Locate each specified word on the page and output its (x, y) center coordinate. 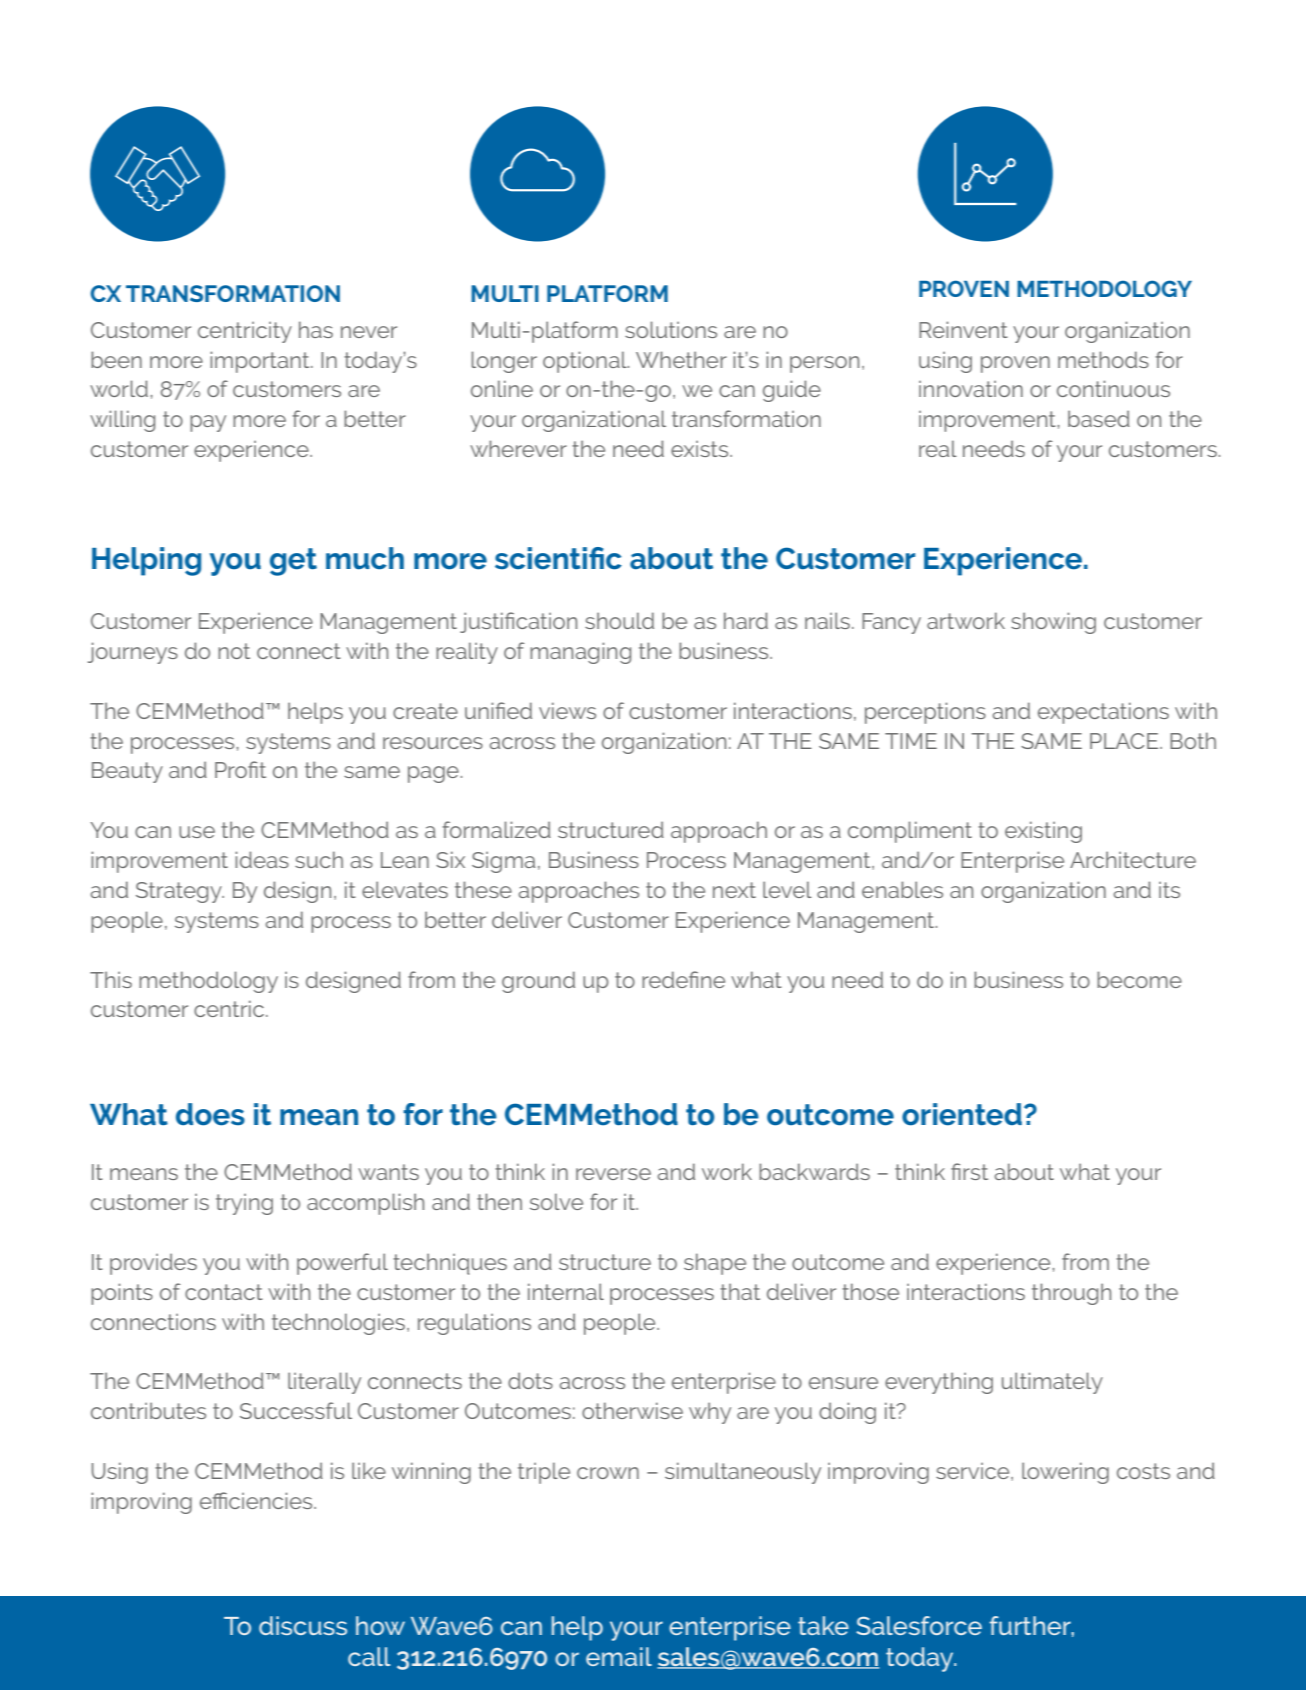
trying (244, 1204)
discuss (303, 1625)
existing (1043, 832)
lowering (1065, 1473)
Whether (681, 359)
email (619, 1656)
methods (1103, 359)
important (261, 362)
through (1071, 1294)
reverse (613, 1174)
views (567, 710)
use (197, 832)
